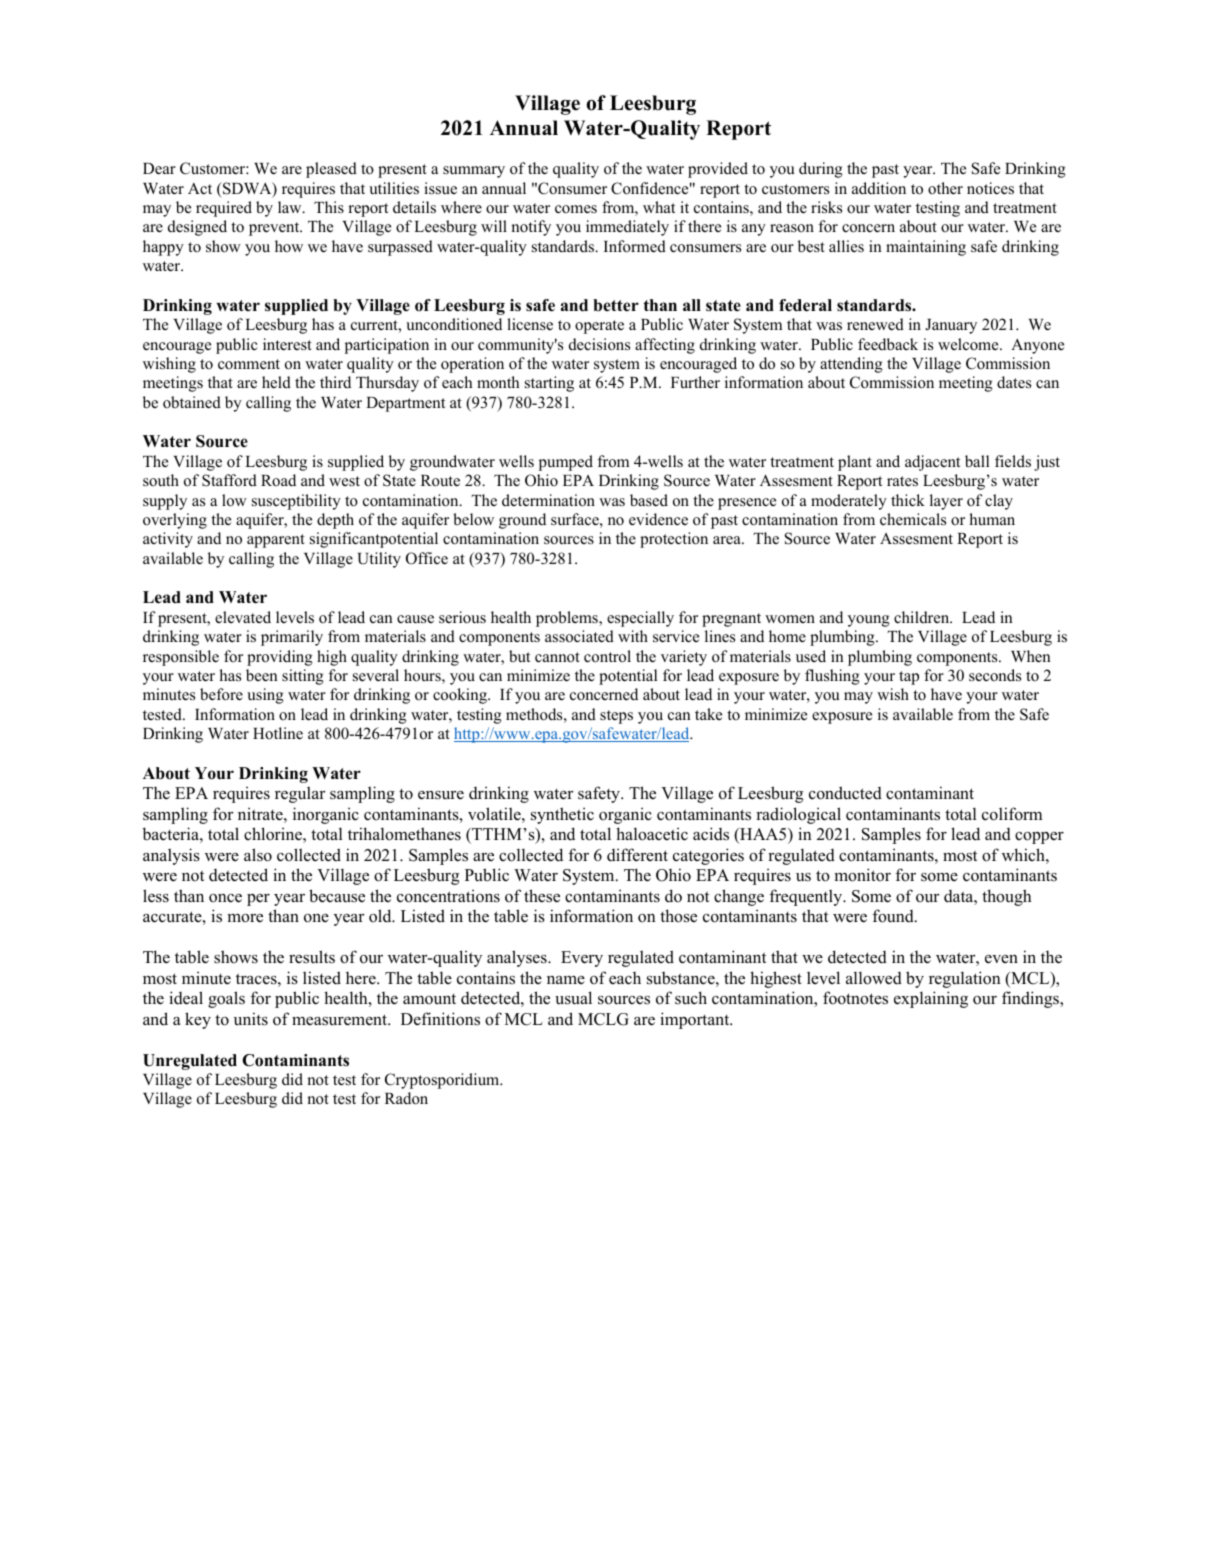 This document has width=1212, height=1568. What do you see at coordinates (576, 209) in the document?
I see `comes` at bounding box center [576, 209].
